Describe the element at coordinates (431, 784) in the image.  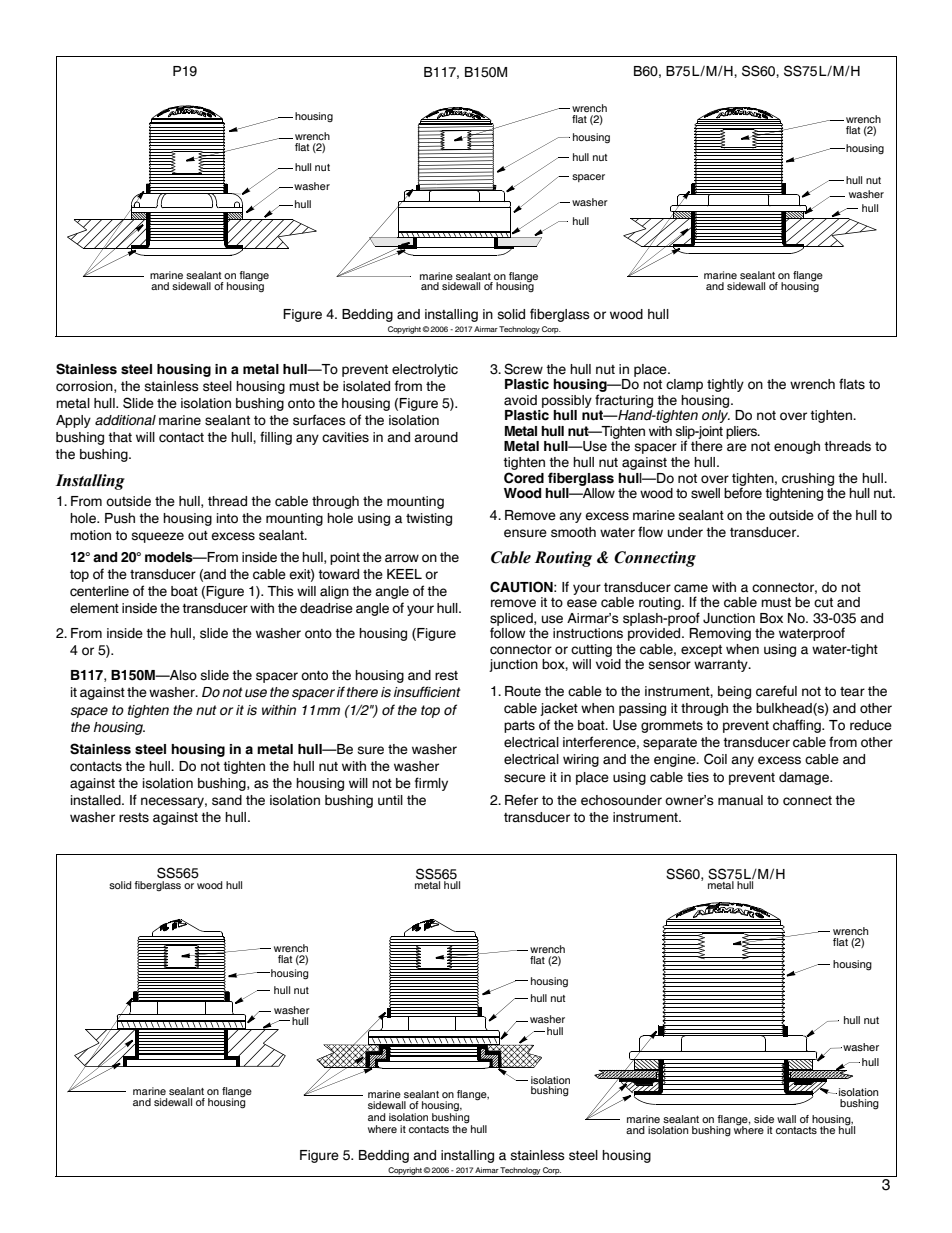
I see `firmly` at that location.
